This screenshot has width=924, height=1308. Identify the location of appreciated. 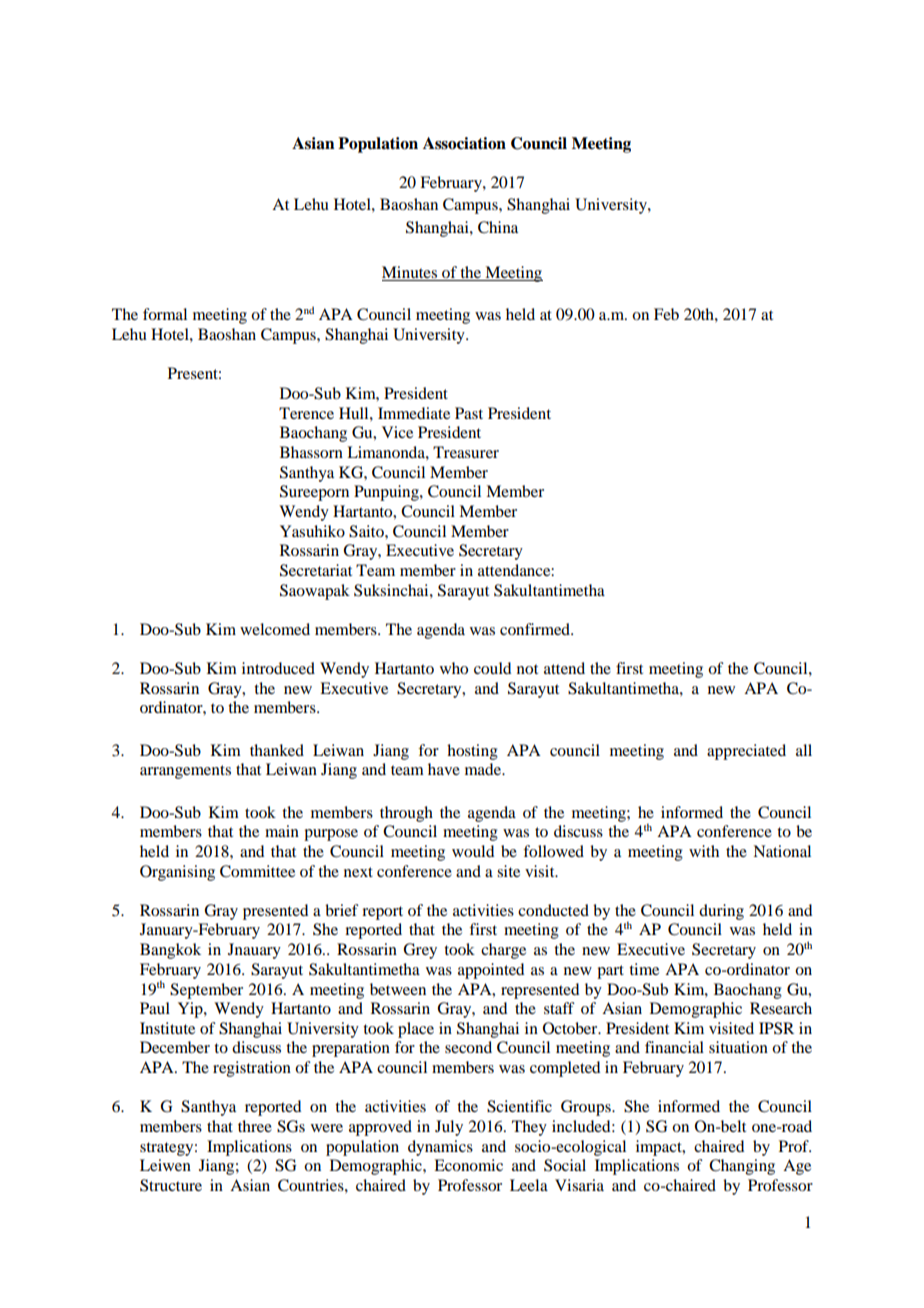
(746, 752).
